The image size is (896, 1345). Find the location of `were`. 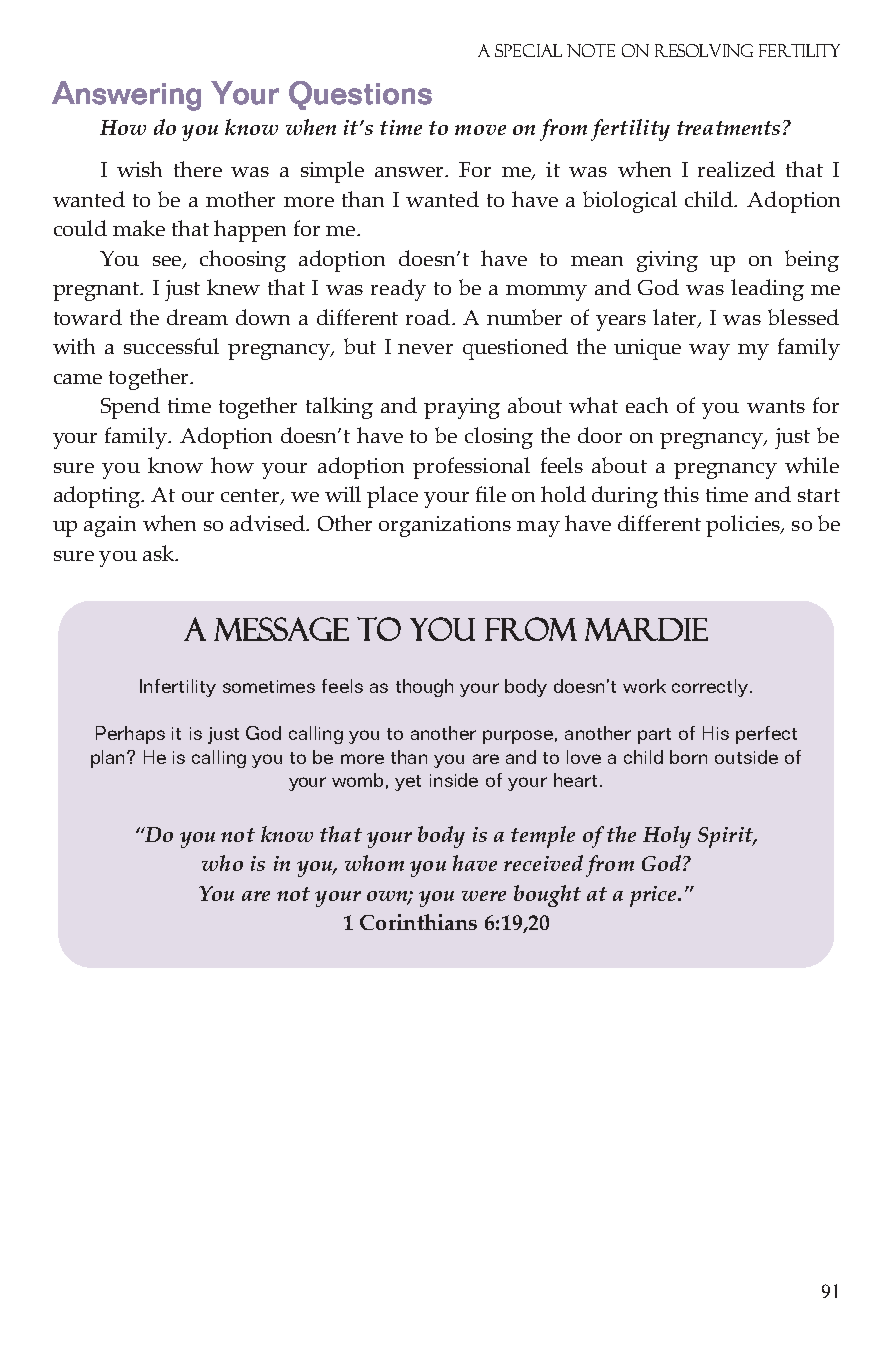

were is located at coordinates (484, 896).
